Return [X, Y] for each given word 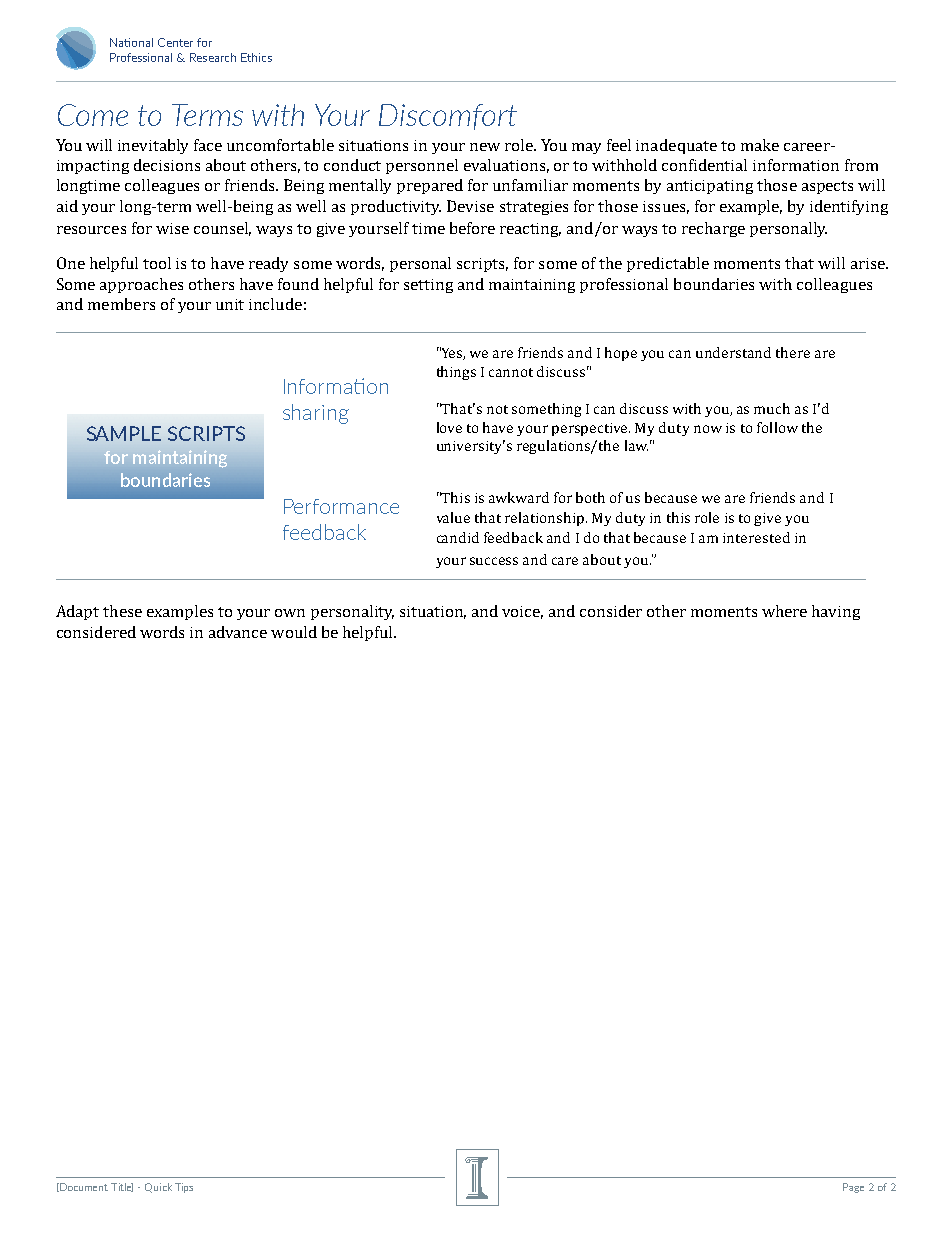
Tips [184, 1188]
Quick [158, 1188]
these [122, 611]
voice [522, 612]
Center [175, 42]
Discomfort [448, 117]
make [760, 145]
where [784, 611]
